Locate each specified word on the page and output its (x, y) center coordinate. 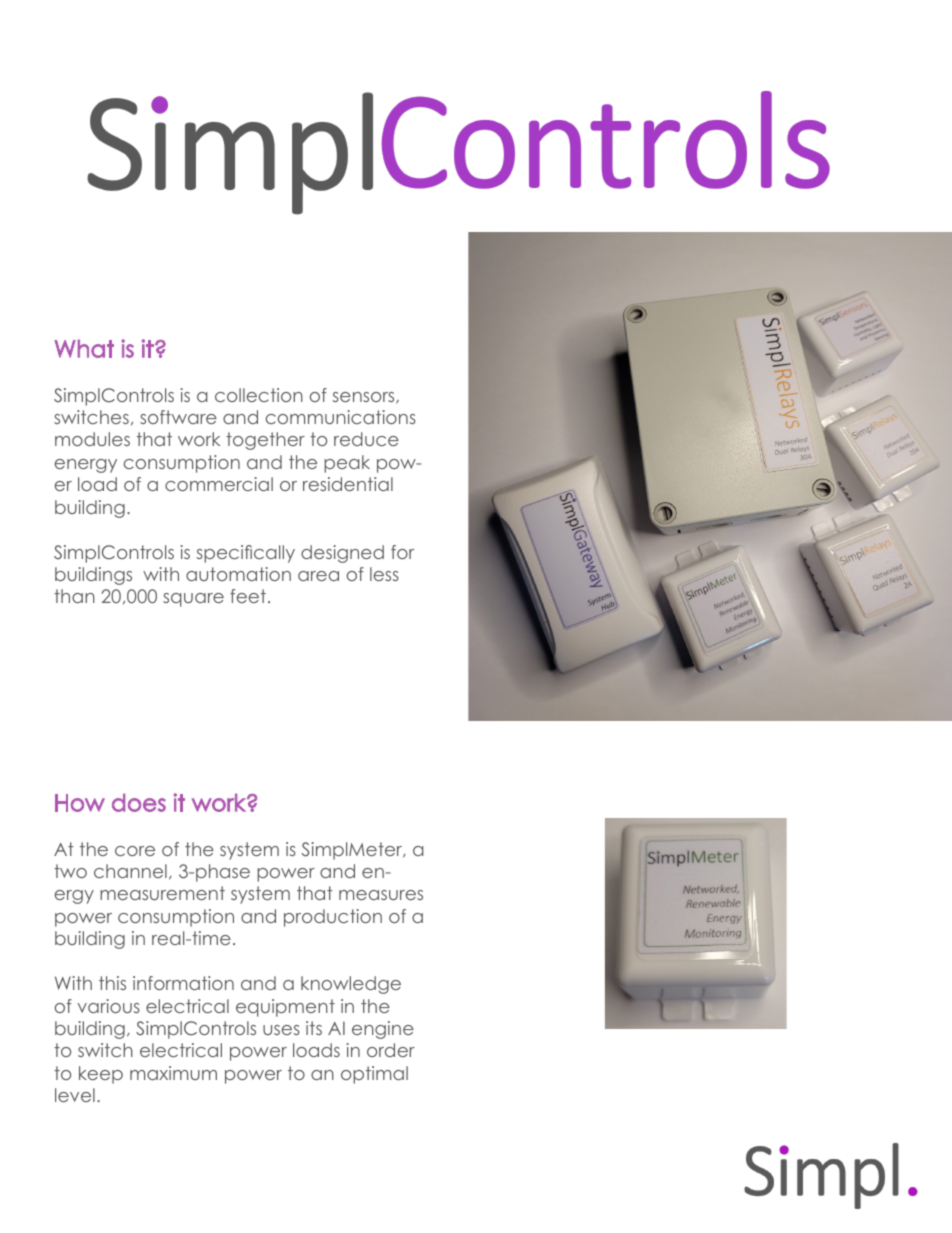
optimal (374, 1075)
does (139, 802)
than (74, 596)
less (384, 574)
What (84, 348)
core (135, 851)
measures (381, 895)
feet (248, 596)
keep (101, 1075)
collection (259, 395)
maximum (173, 1073)
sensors (365, 397)
